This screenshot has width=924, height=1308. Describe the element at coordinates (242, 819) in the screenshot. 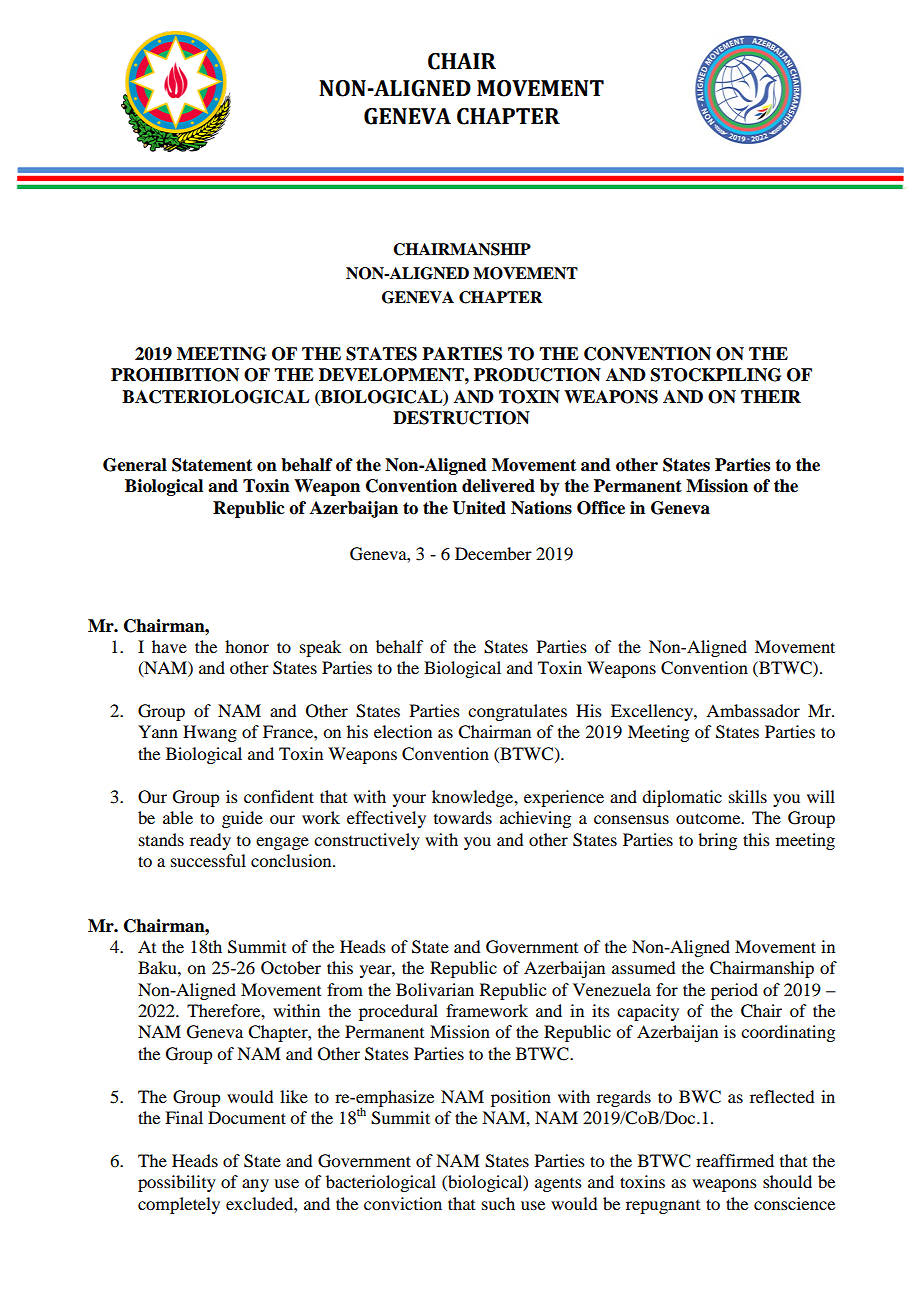

I see `guide` at that location.
